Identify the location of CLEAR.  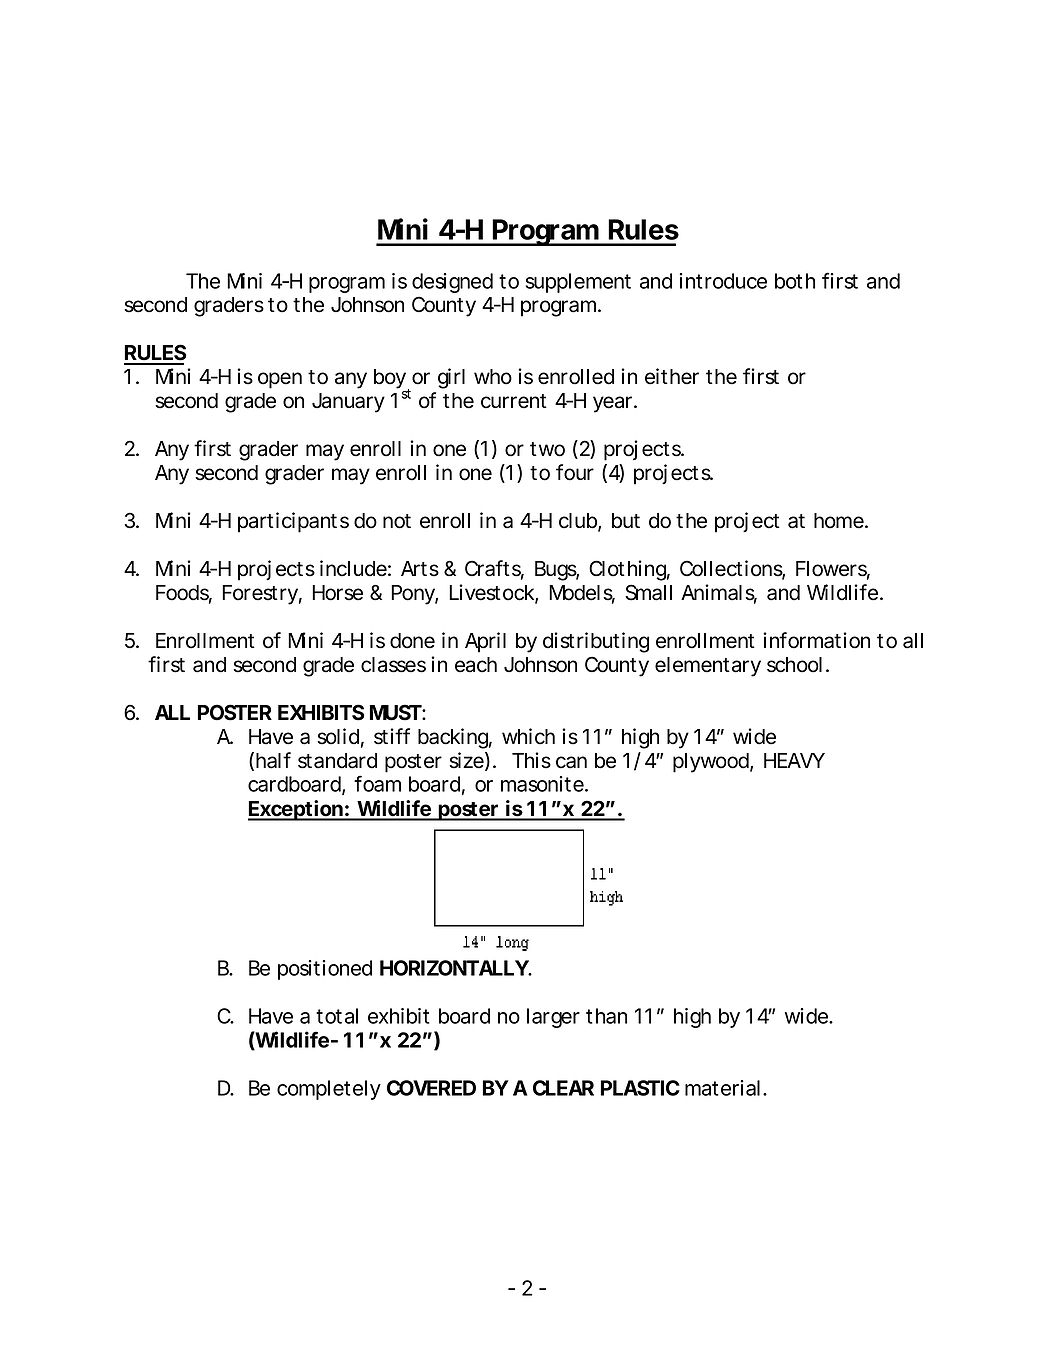
(563, 1088).
